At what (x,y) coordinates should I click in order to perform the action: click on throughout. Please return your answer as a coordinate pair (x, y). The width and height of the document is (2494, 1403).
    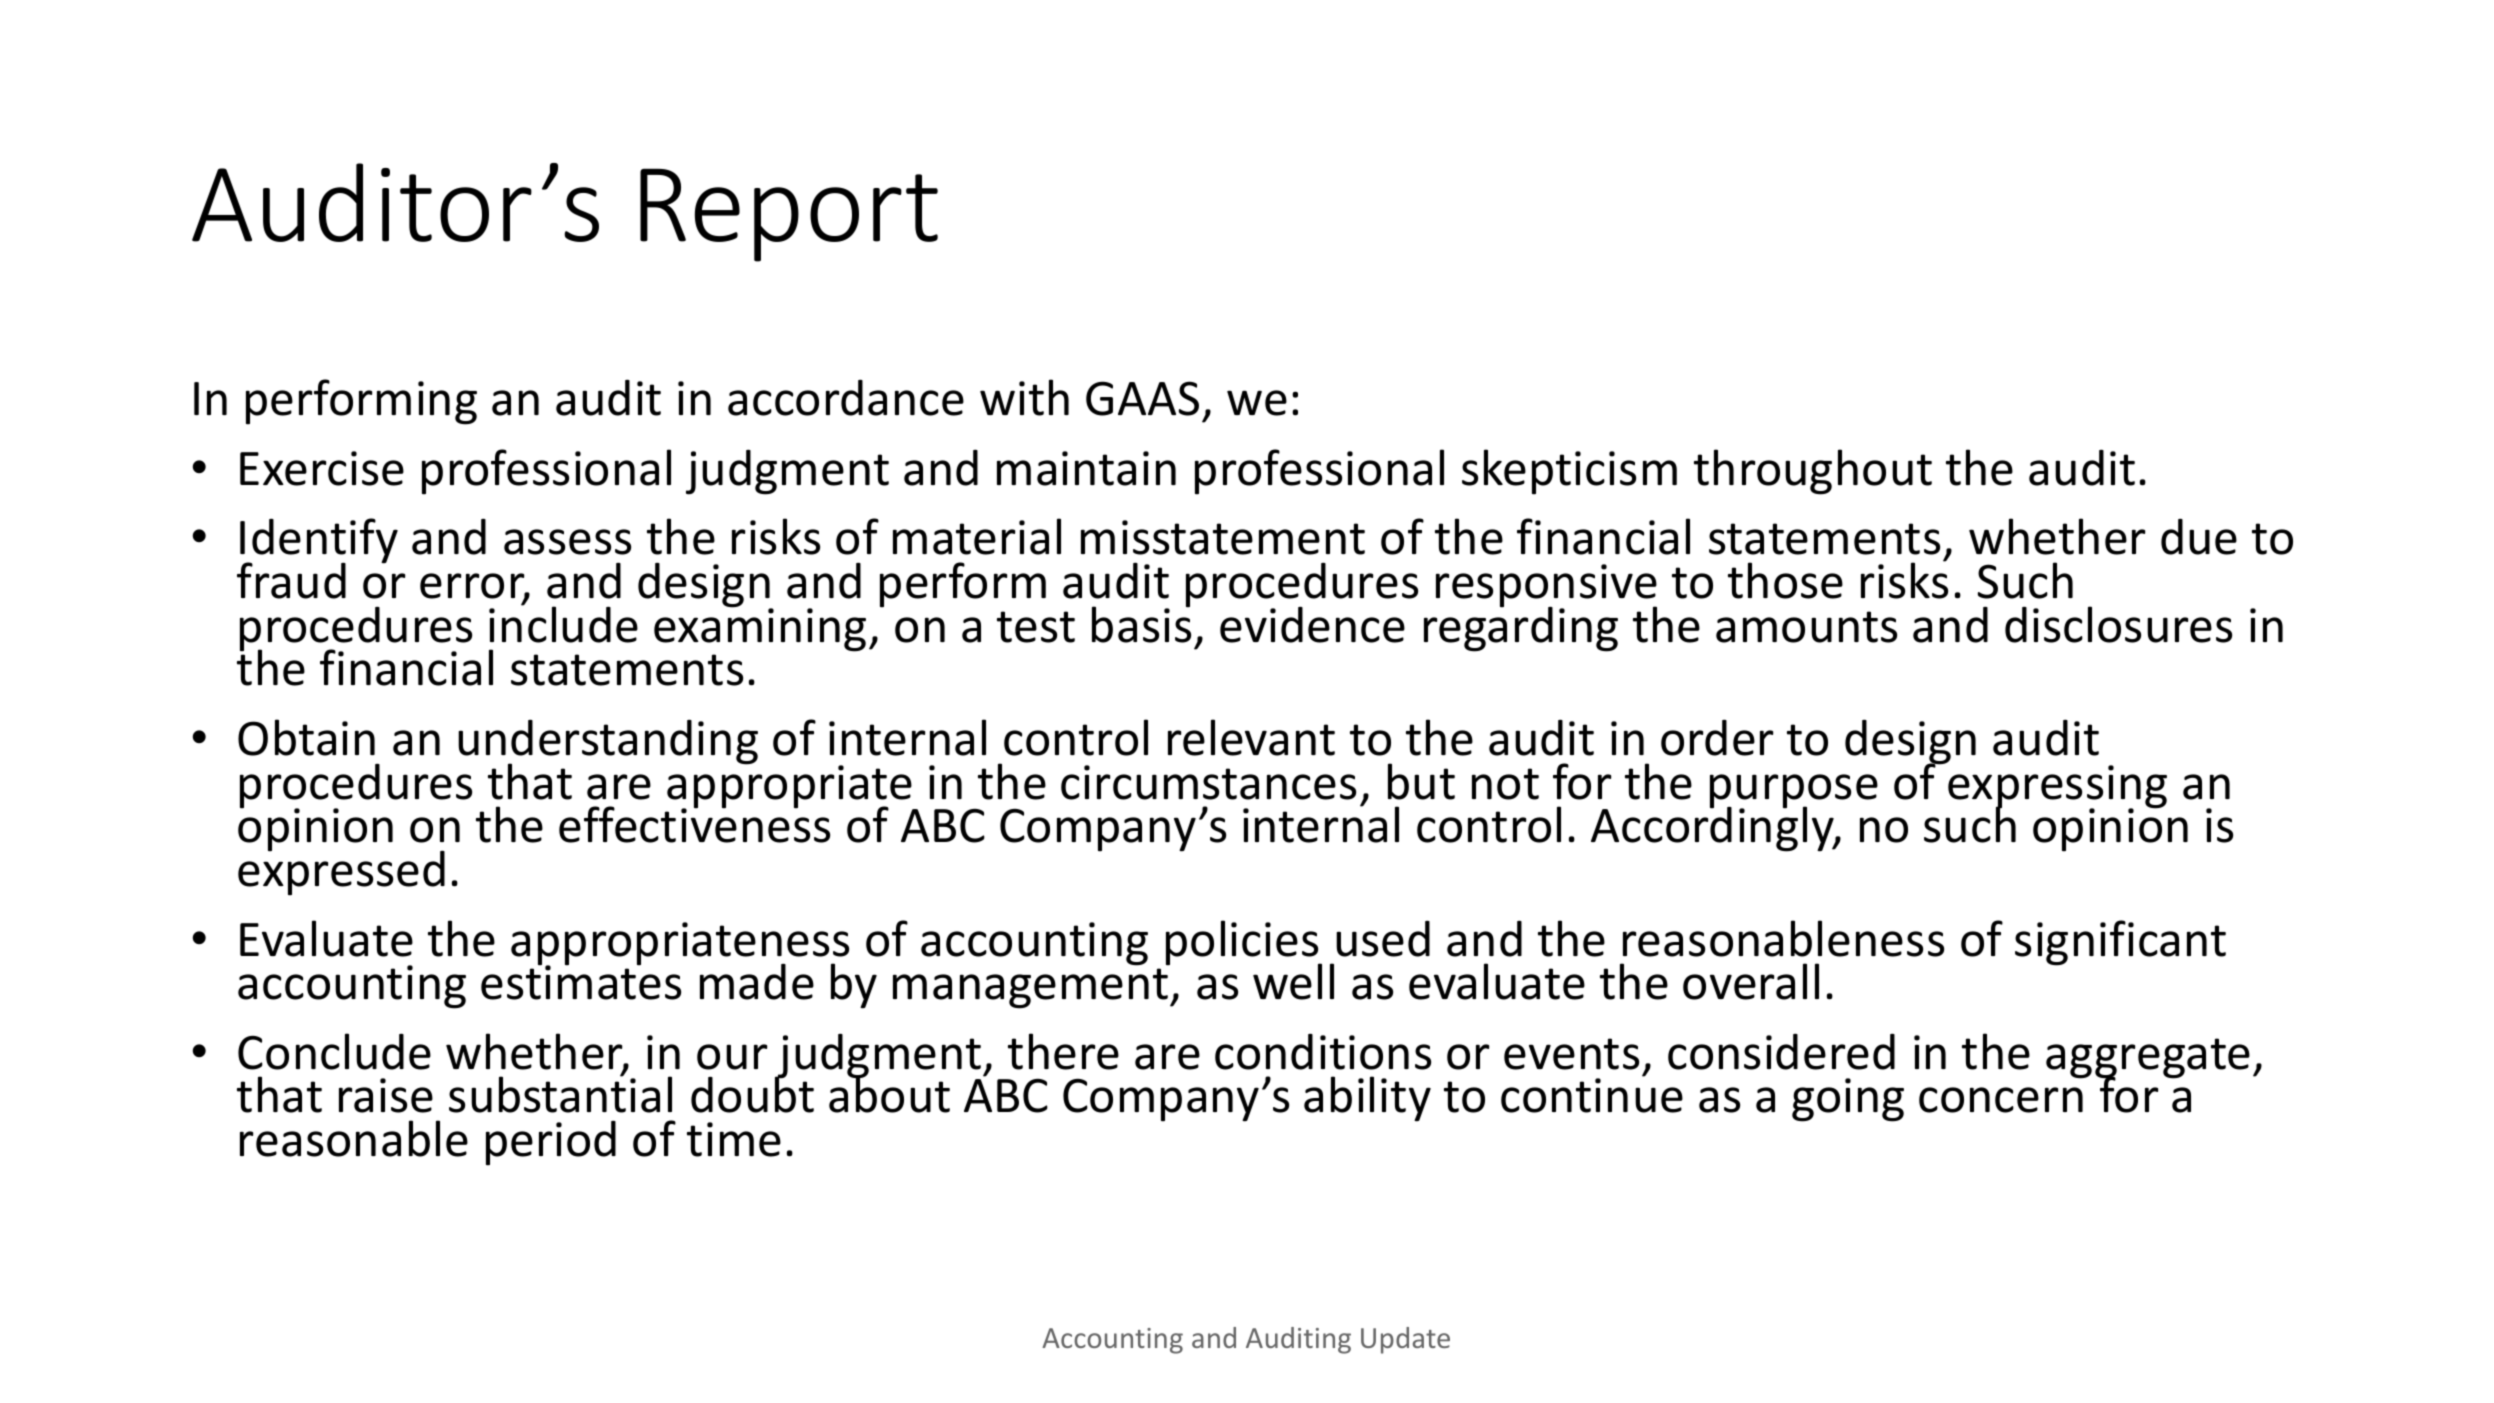
    Looking at the image, I should click on (1813, 472).
